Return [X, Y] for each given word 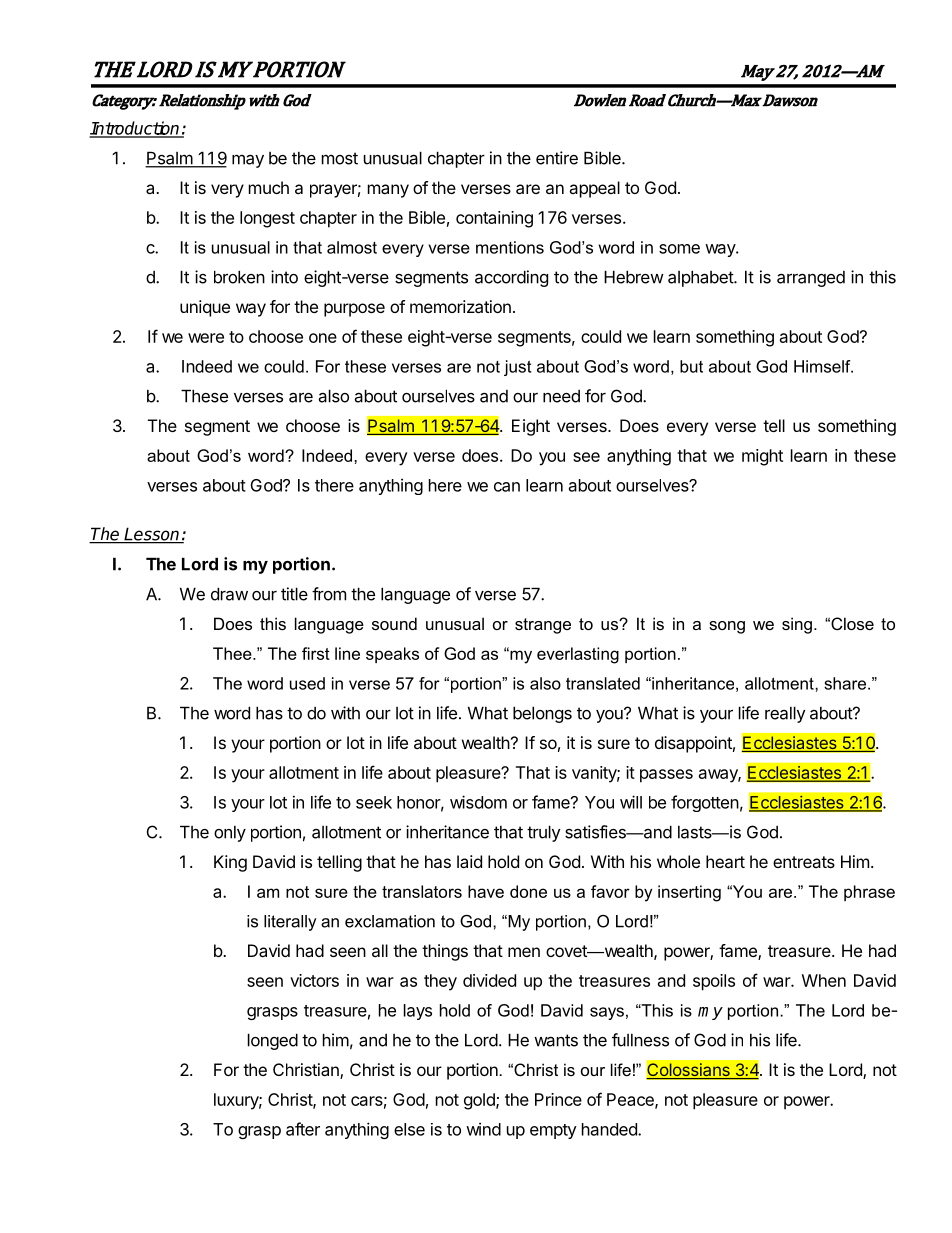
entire [557, 158]
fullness [640, 1040]
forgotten [705, 803]
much [269, 187]
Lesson [152, 535]
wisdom [478, 802]
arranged [811, 279]
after [303, 1129]
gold [480, 1101]
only [230, 834]
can [507, 487]
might [762, 457]
